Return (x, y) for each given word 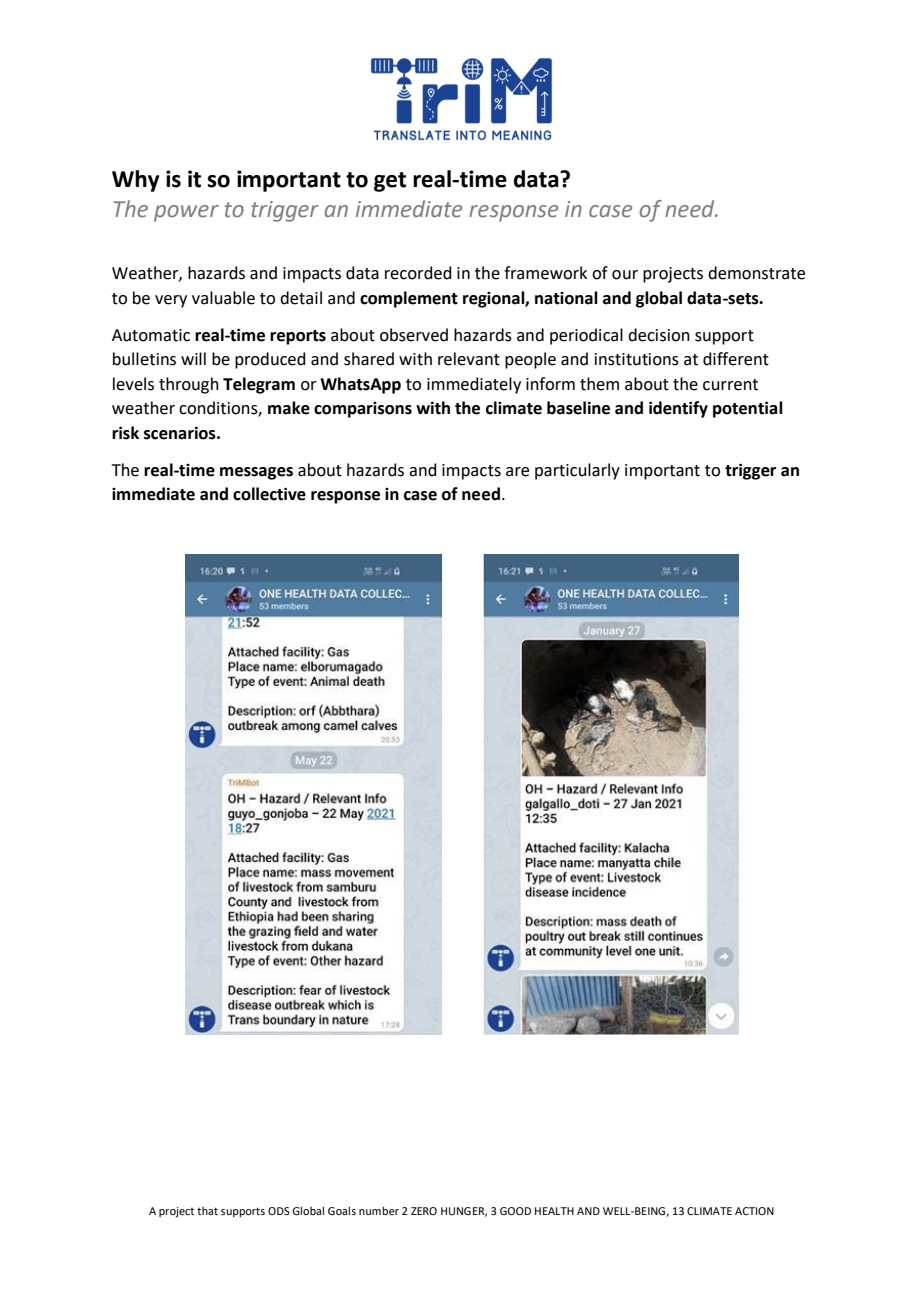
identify (678, 409)
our (625, 275)
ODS (279, 1211)
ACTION (754, 1211)
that (207, 1211)
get (390, 182)
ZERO (424, 1211)
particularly (577, 471)
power (186, 213)
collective (269, 494)
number (379, 1210)
